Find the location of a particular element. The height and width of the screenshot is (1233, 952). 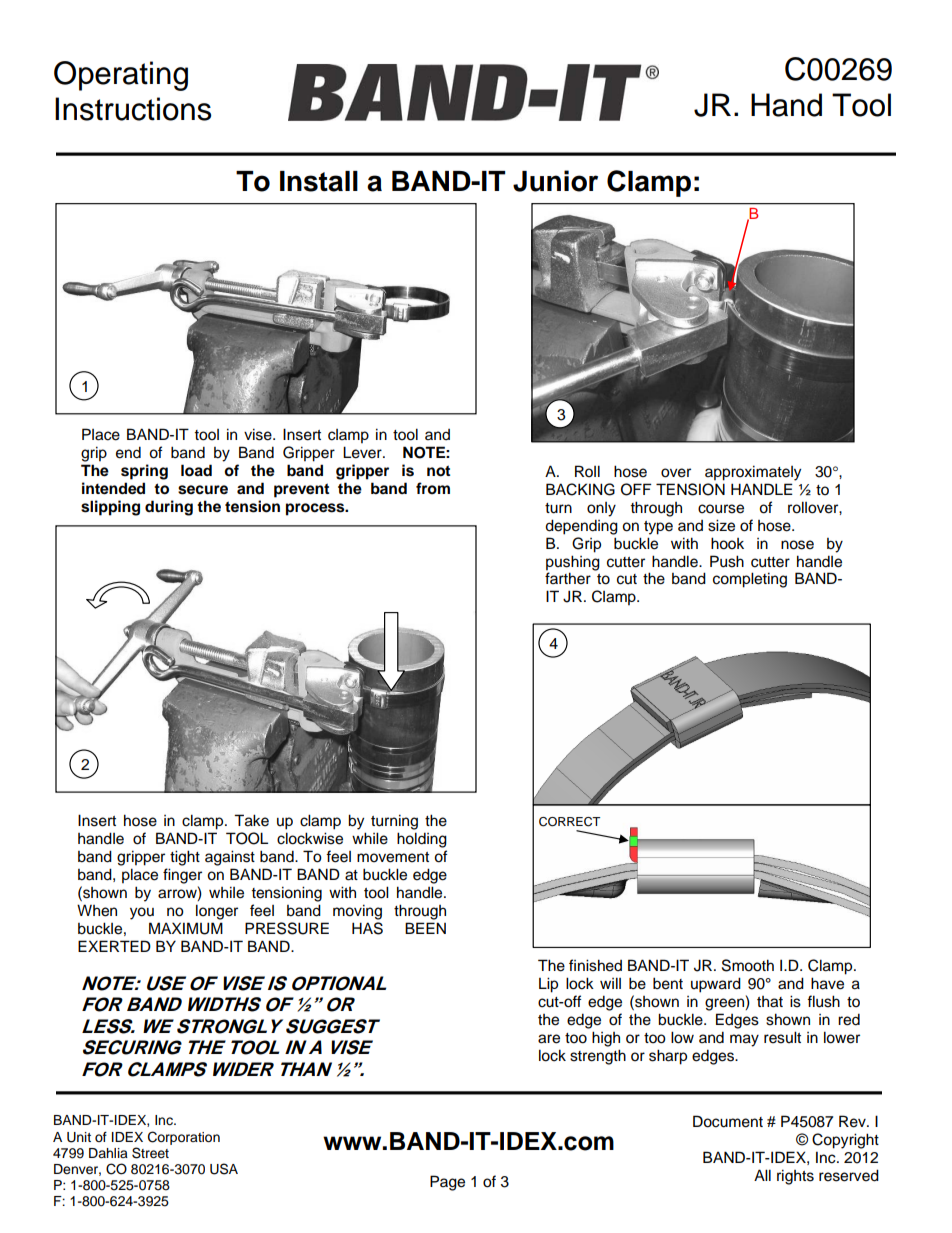

farther is located at coordinates (568, 578).
